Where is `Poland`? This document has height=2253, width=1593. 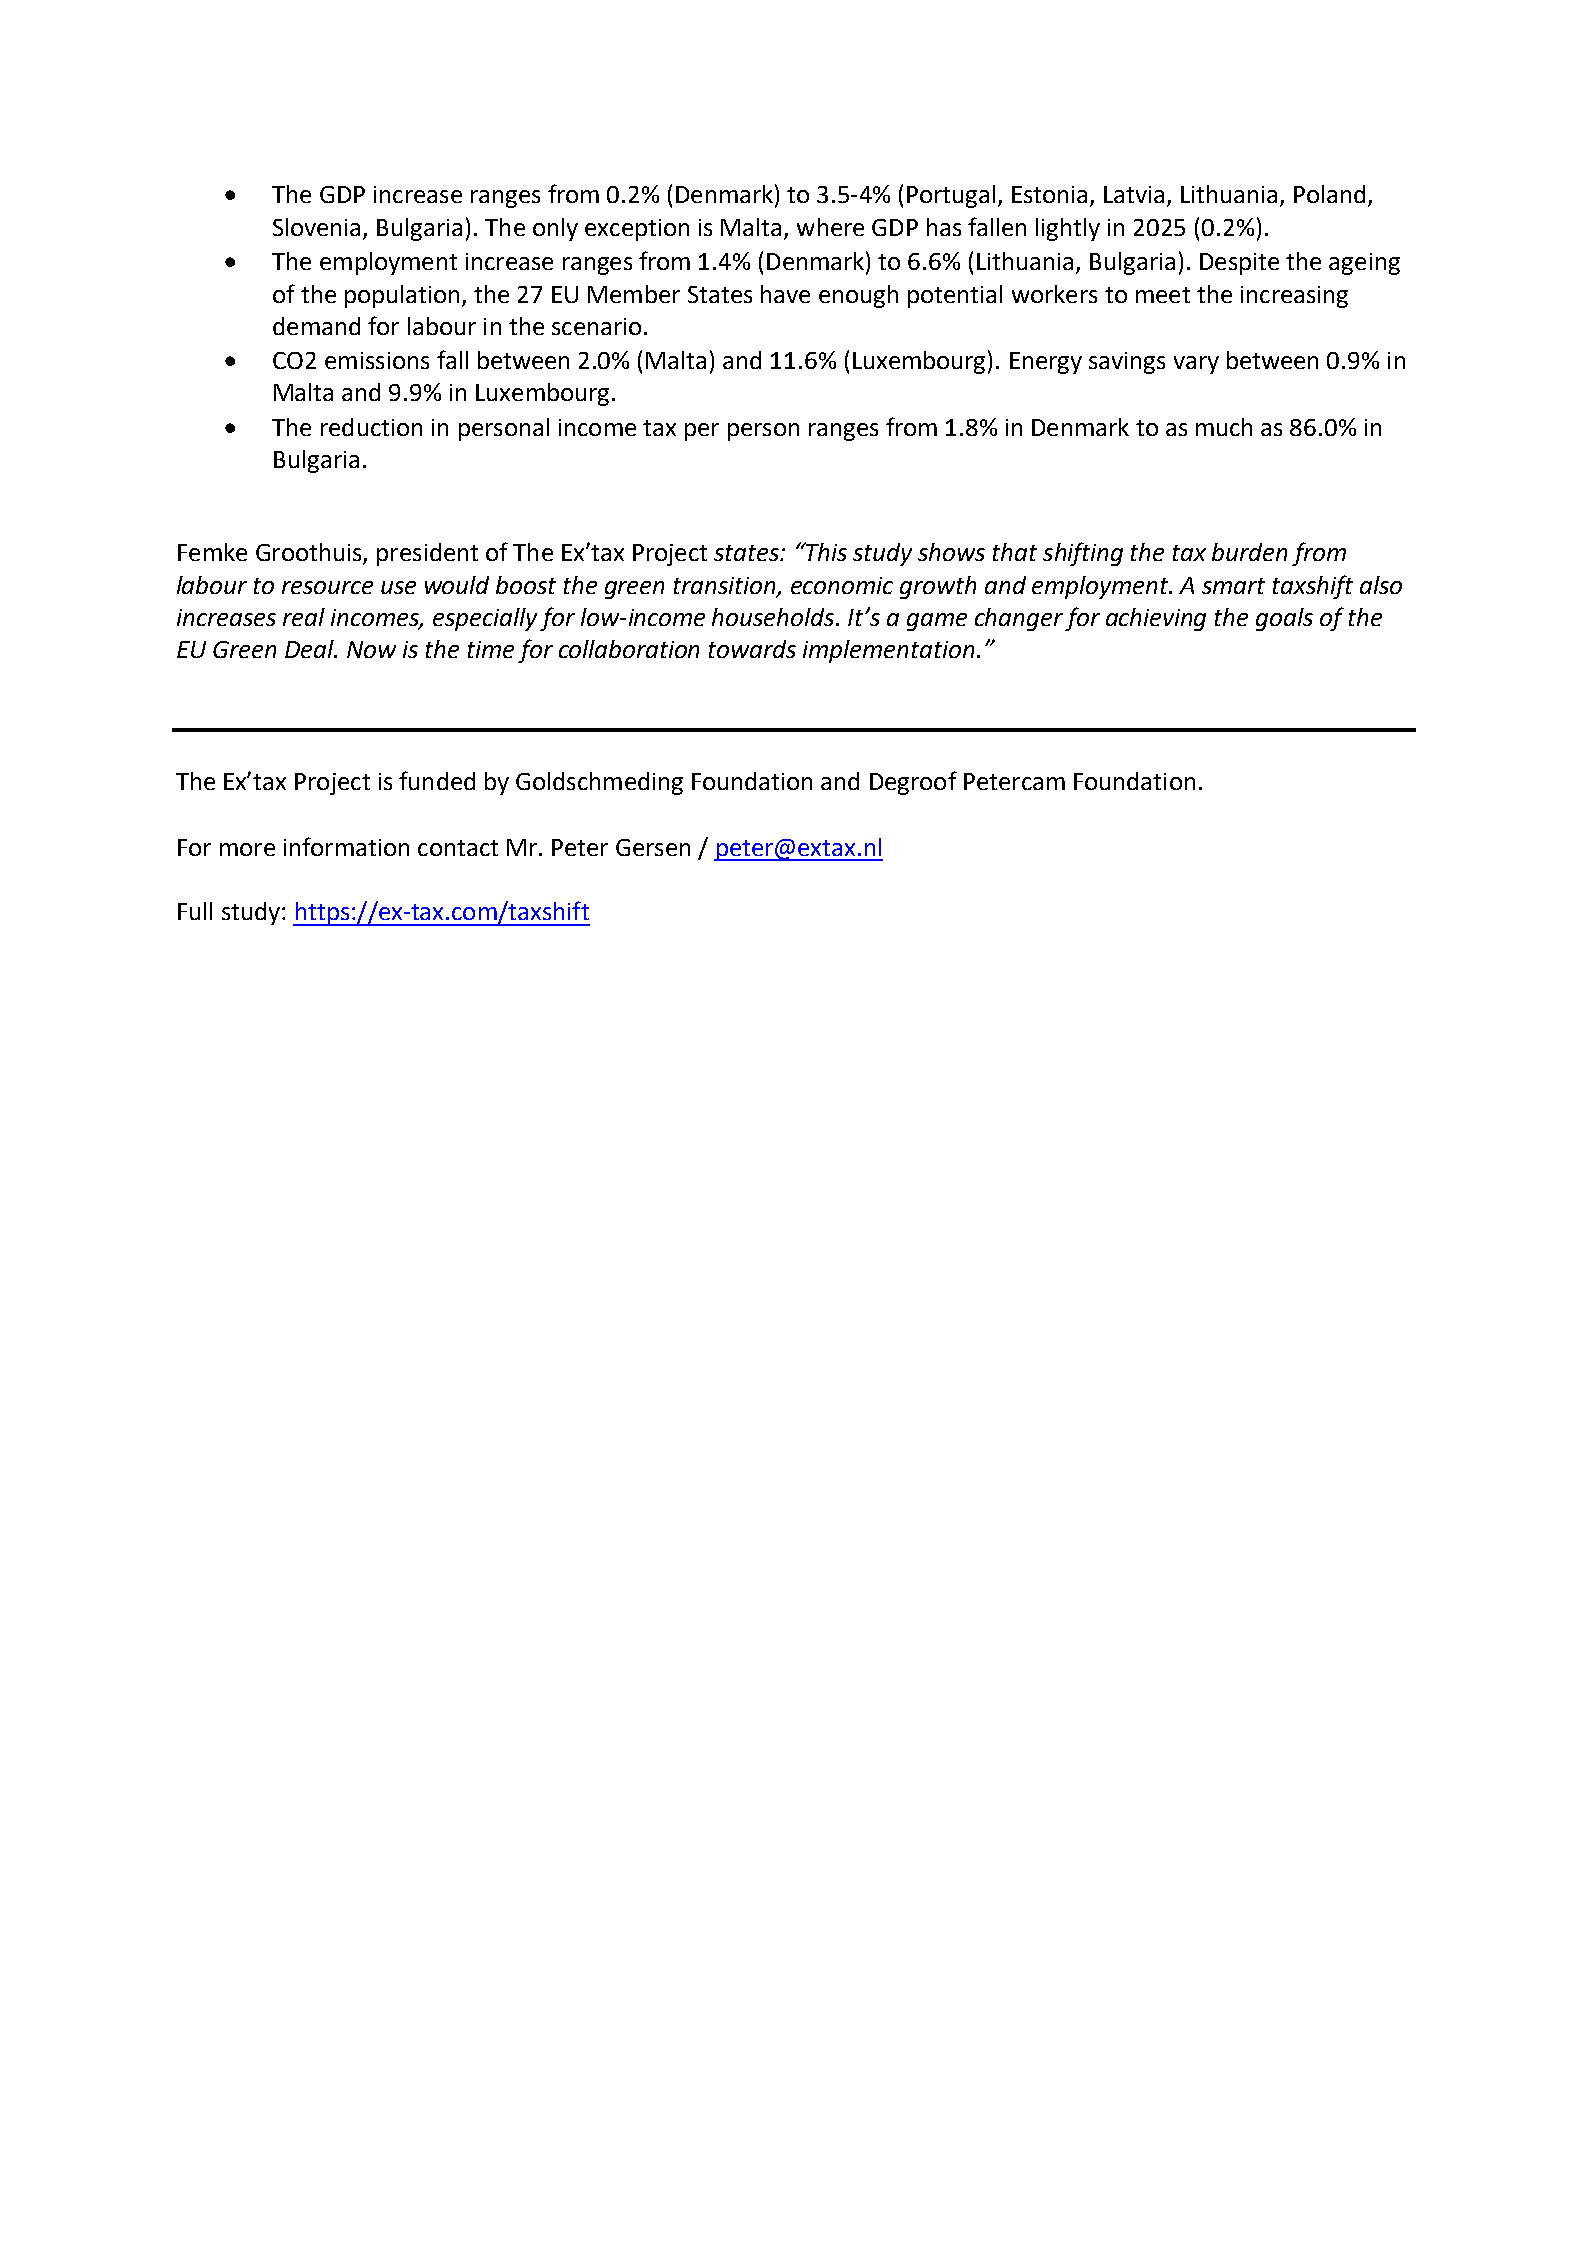 Poland is located at coordinates (1329, 194).
